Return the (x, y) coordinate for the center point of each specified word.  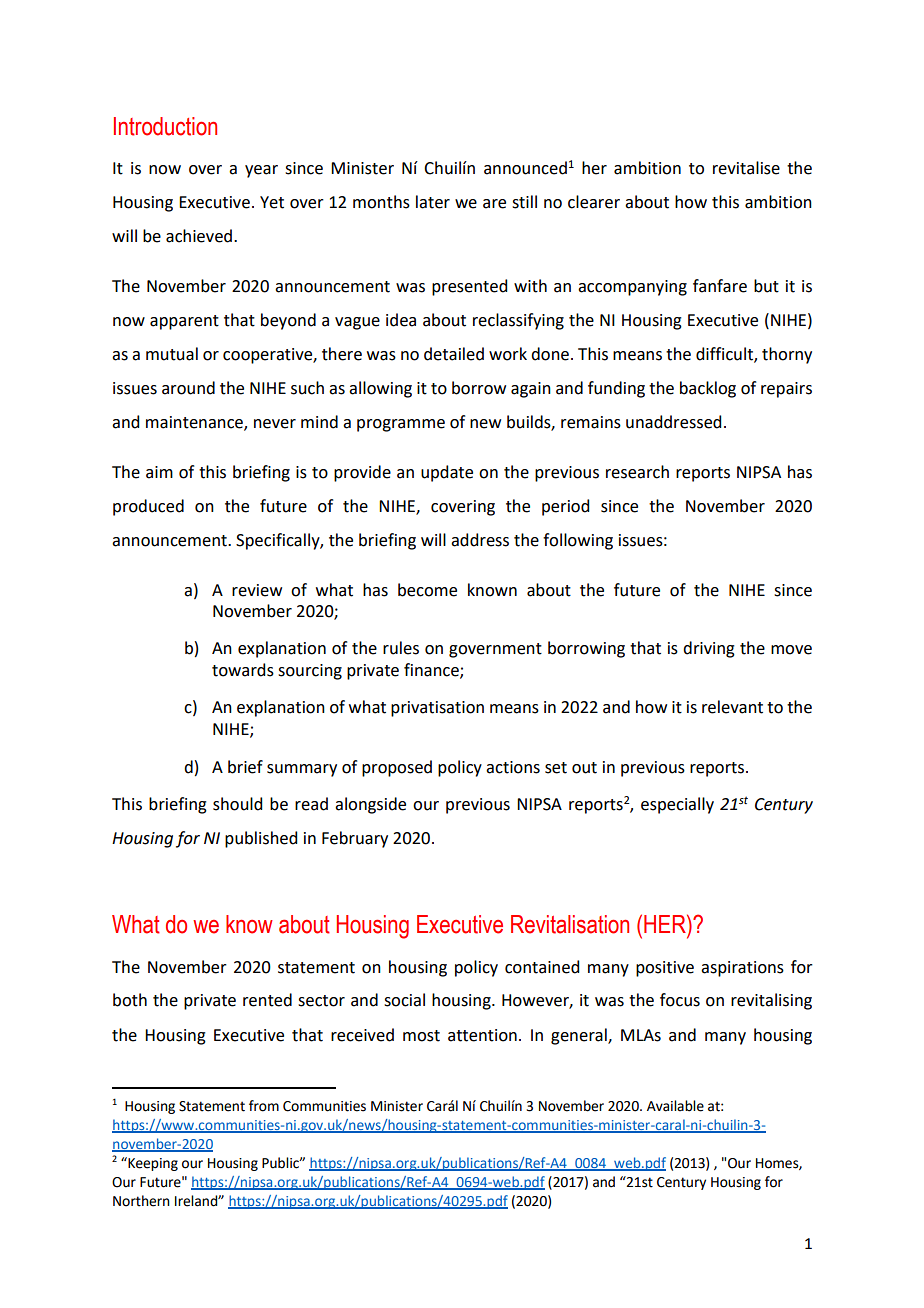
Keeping (152, 1164)
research (637, 472)
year (261, 171)
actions (513, 767)
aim (159, 472)
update (447, 473)
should (237, 804)
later (433, 202)
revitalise (746, 168)
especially (677, 805)
